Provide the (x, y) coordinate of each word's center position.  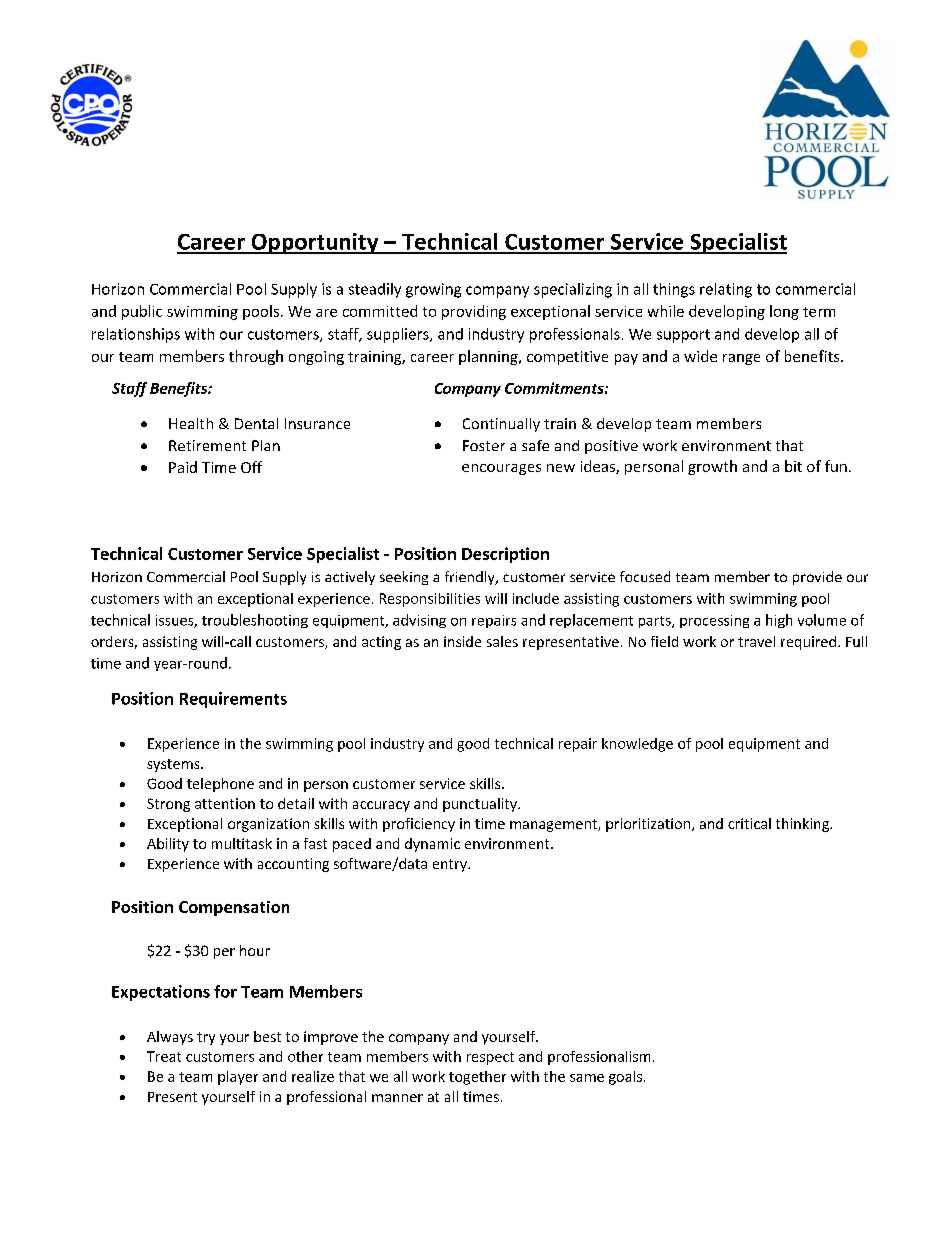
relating (726, 290)
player (238, 1078)
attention (225, 803)
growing (433, 290)
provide (817, 578)
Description (505, 555)
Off (251, 467)
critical (749, 823)
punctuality (481, 805)
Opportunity (315, 243)
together (477, 1078)
